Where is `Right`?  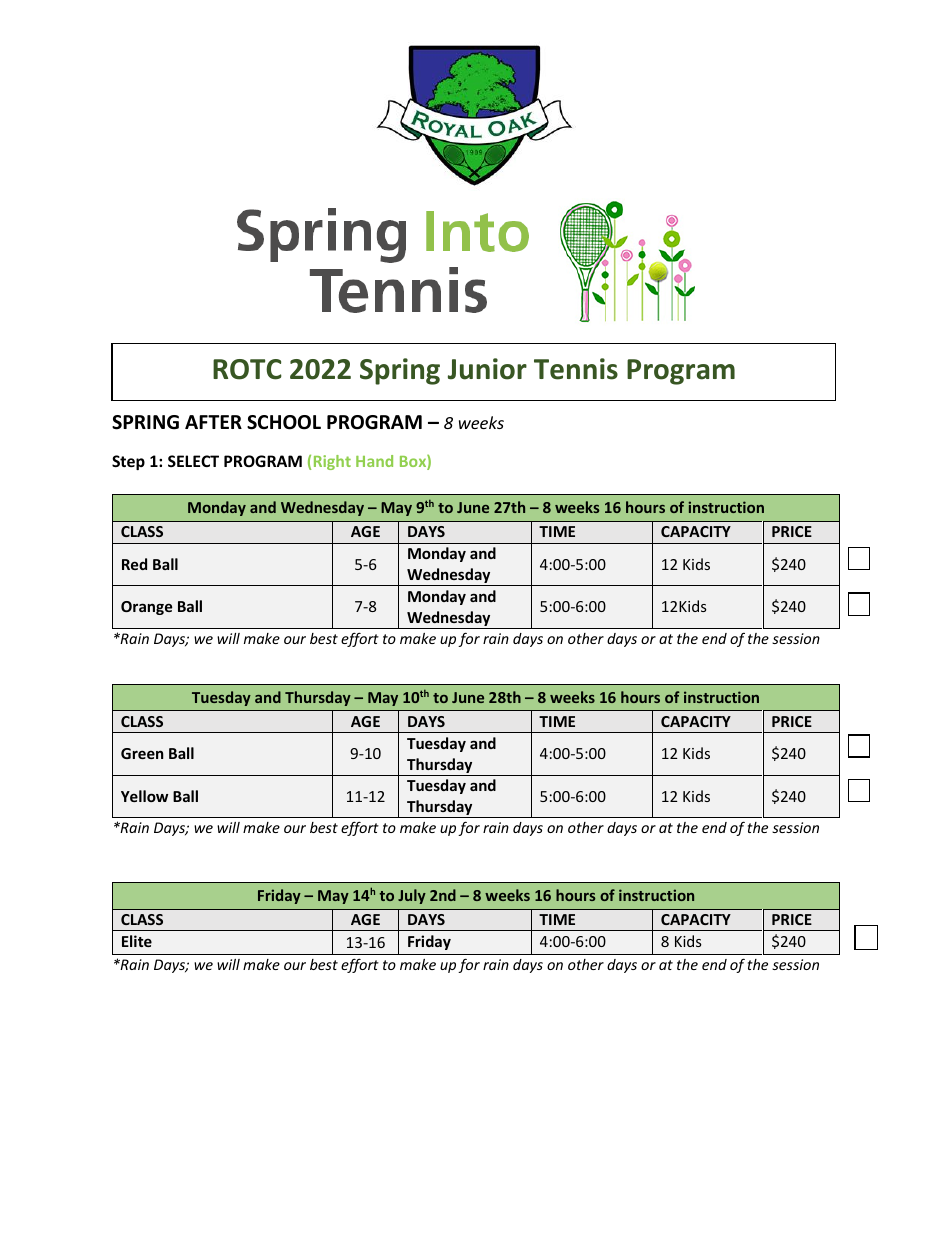 Right is located at coordinates (332, 462).
